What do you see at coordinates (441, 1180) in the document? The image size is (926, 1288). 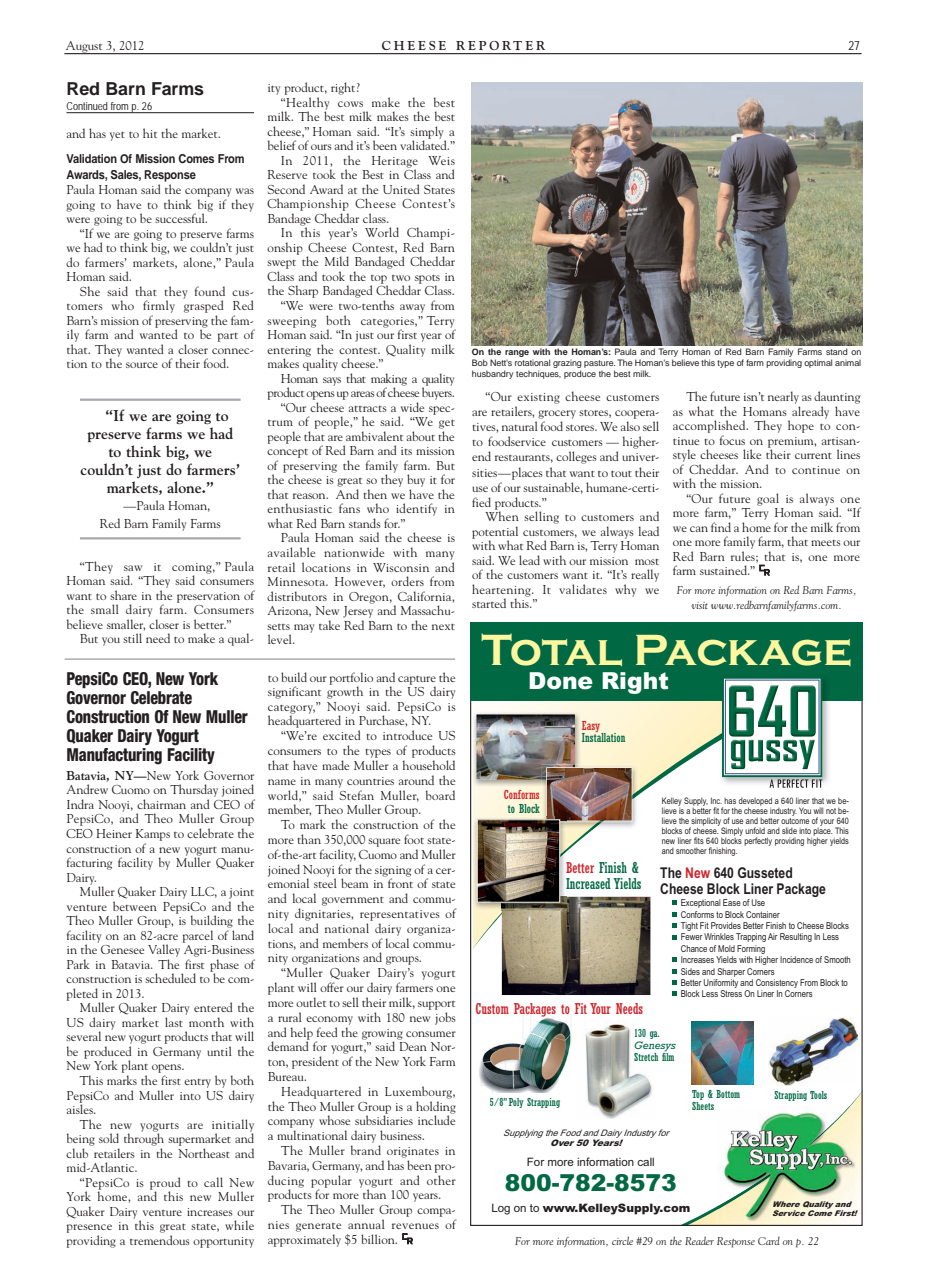 I see `other` at bounding box center [441, 1180].
